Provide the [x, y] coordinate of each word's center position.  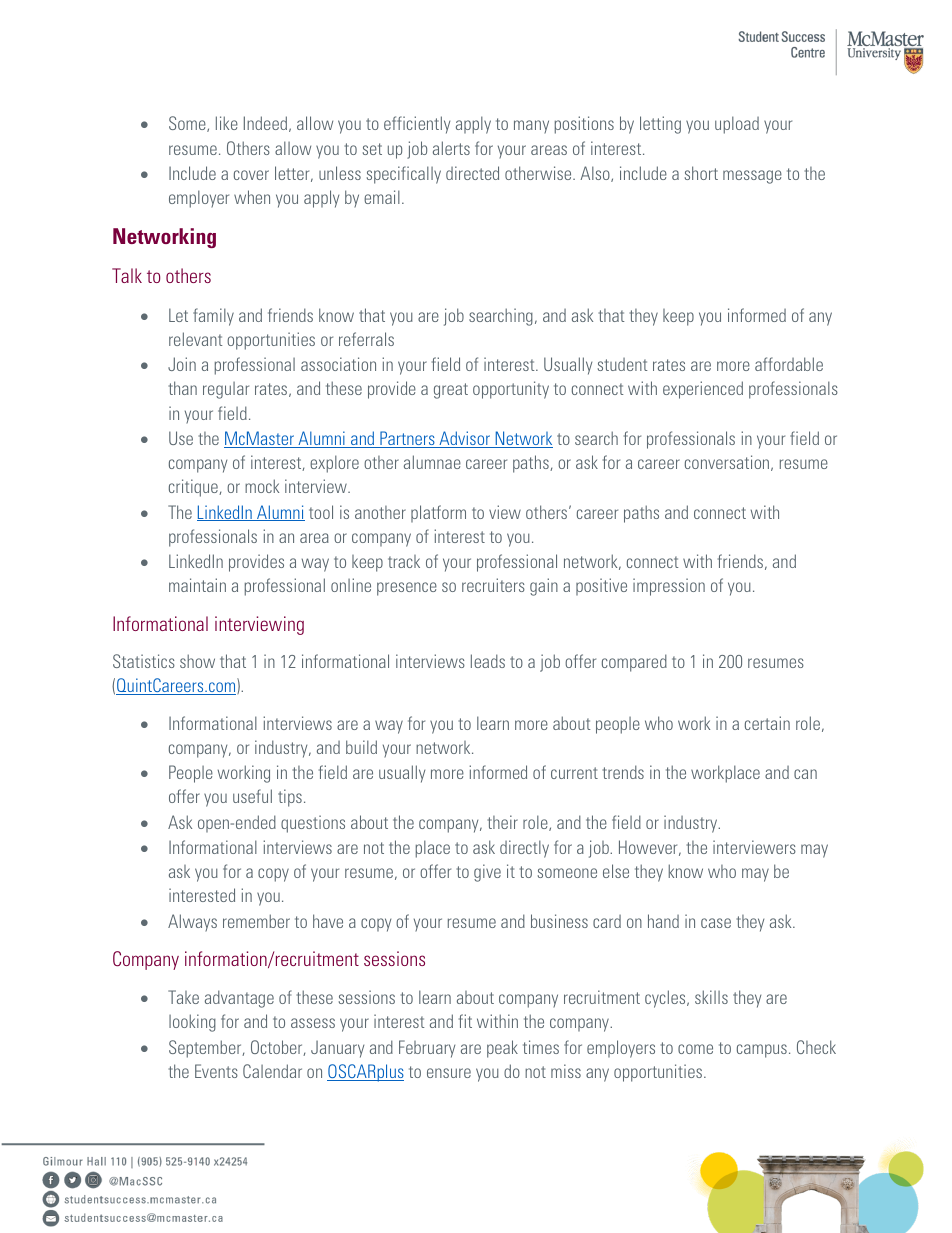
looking [192, 1023]
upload [737, 125]
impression [669, 587]
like [227, 123]
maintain [197, 585]
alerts [451, 148]
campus [762, 1051]
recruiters [493, 585]
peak [502, 1049]
